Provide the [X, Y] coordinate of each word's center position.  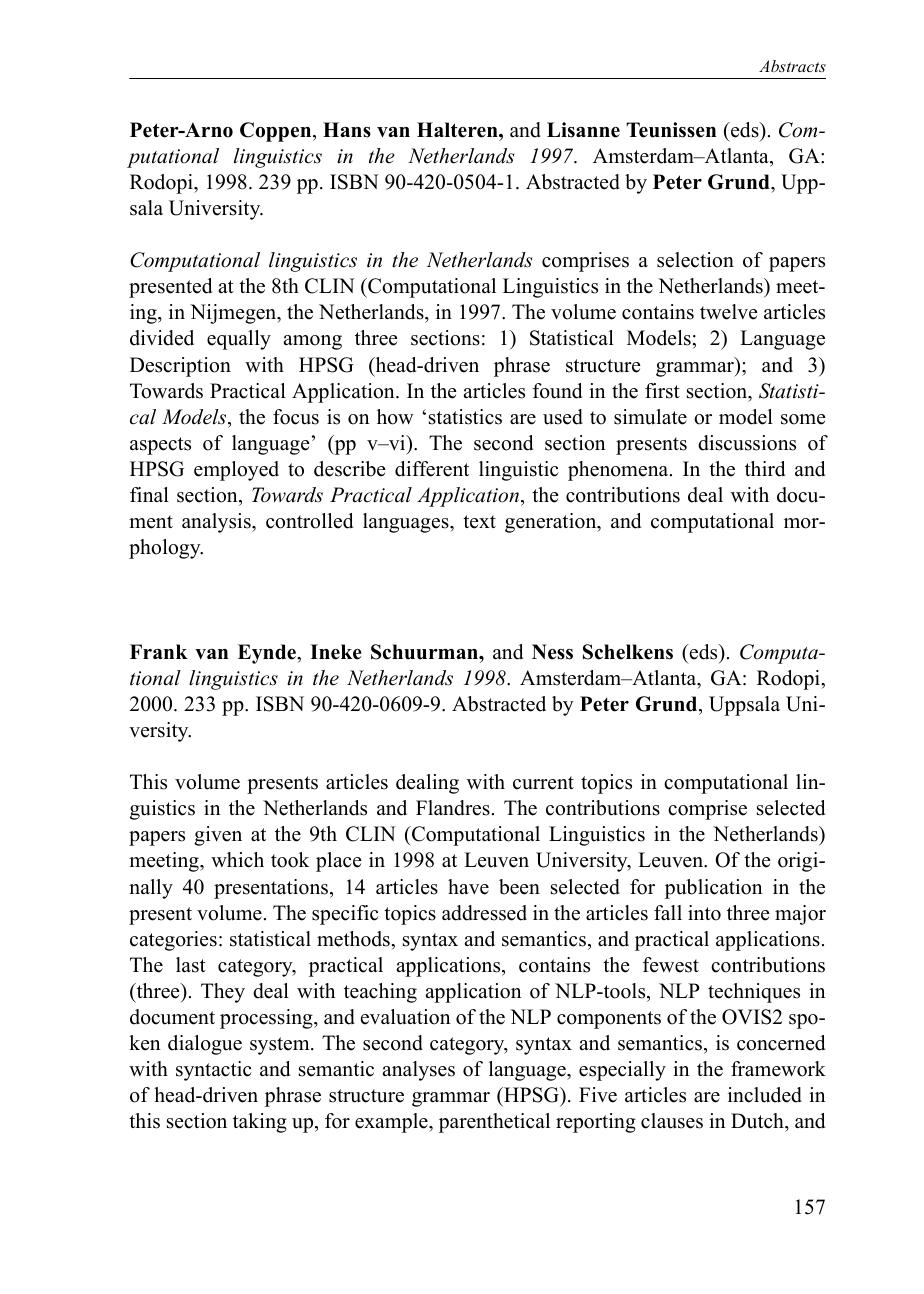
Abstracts [792, 66]
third [765, 469]
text [479, 522]
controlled [309, 521]
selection [695, 260]
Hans [347, 130]
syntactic [214, 1071]
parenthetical [494, 1123]
